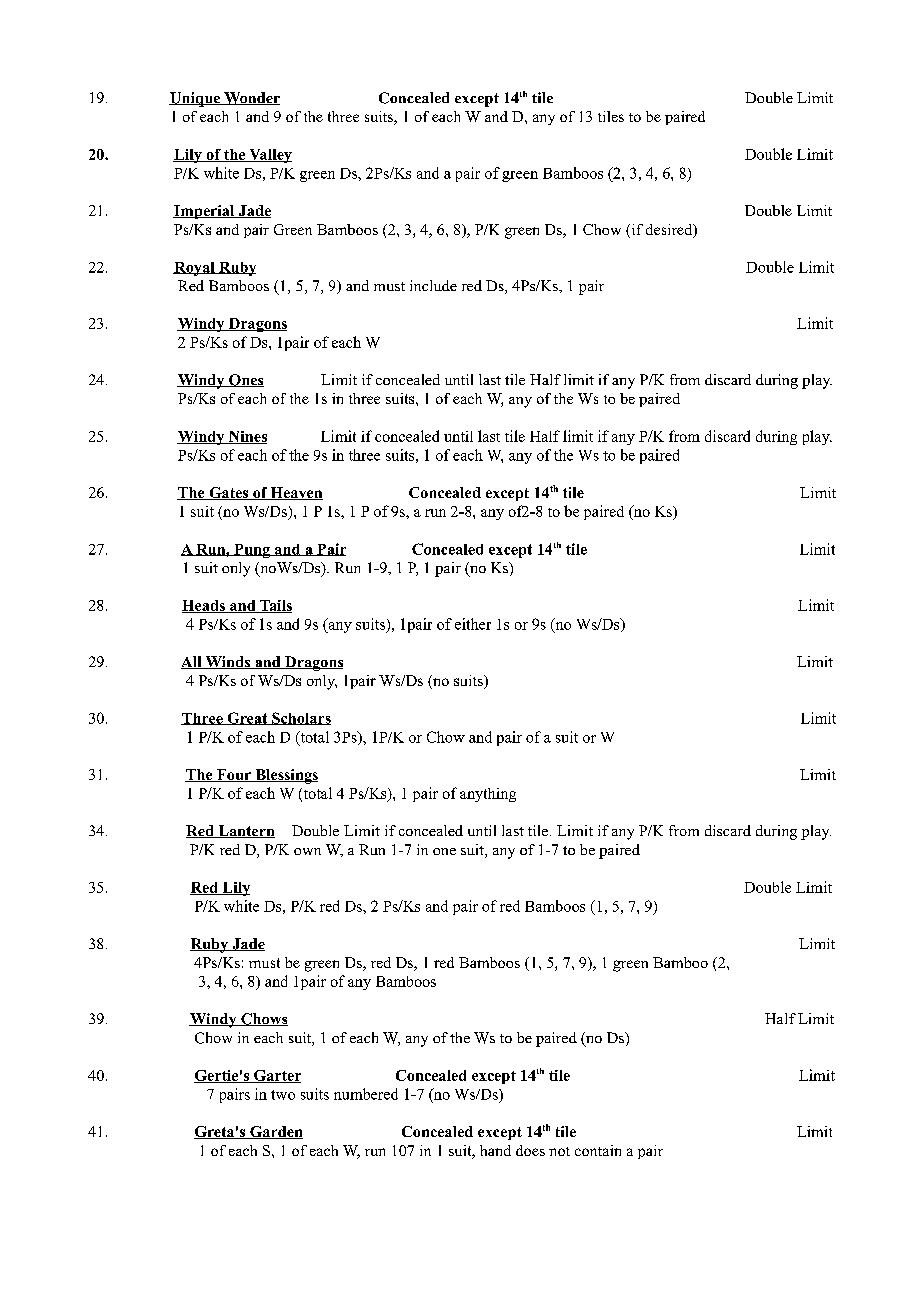 The height and width of the screenshot is (1308, 924). I want to click on Ones, so click(245, 380).
